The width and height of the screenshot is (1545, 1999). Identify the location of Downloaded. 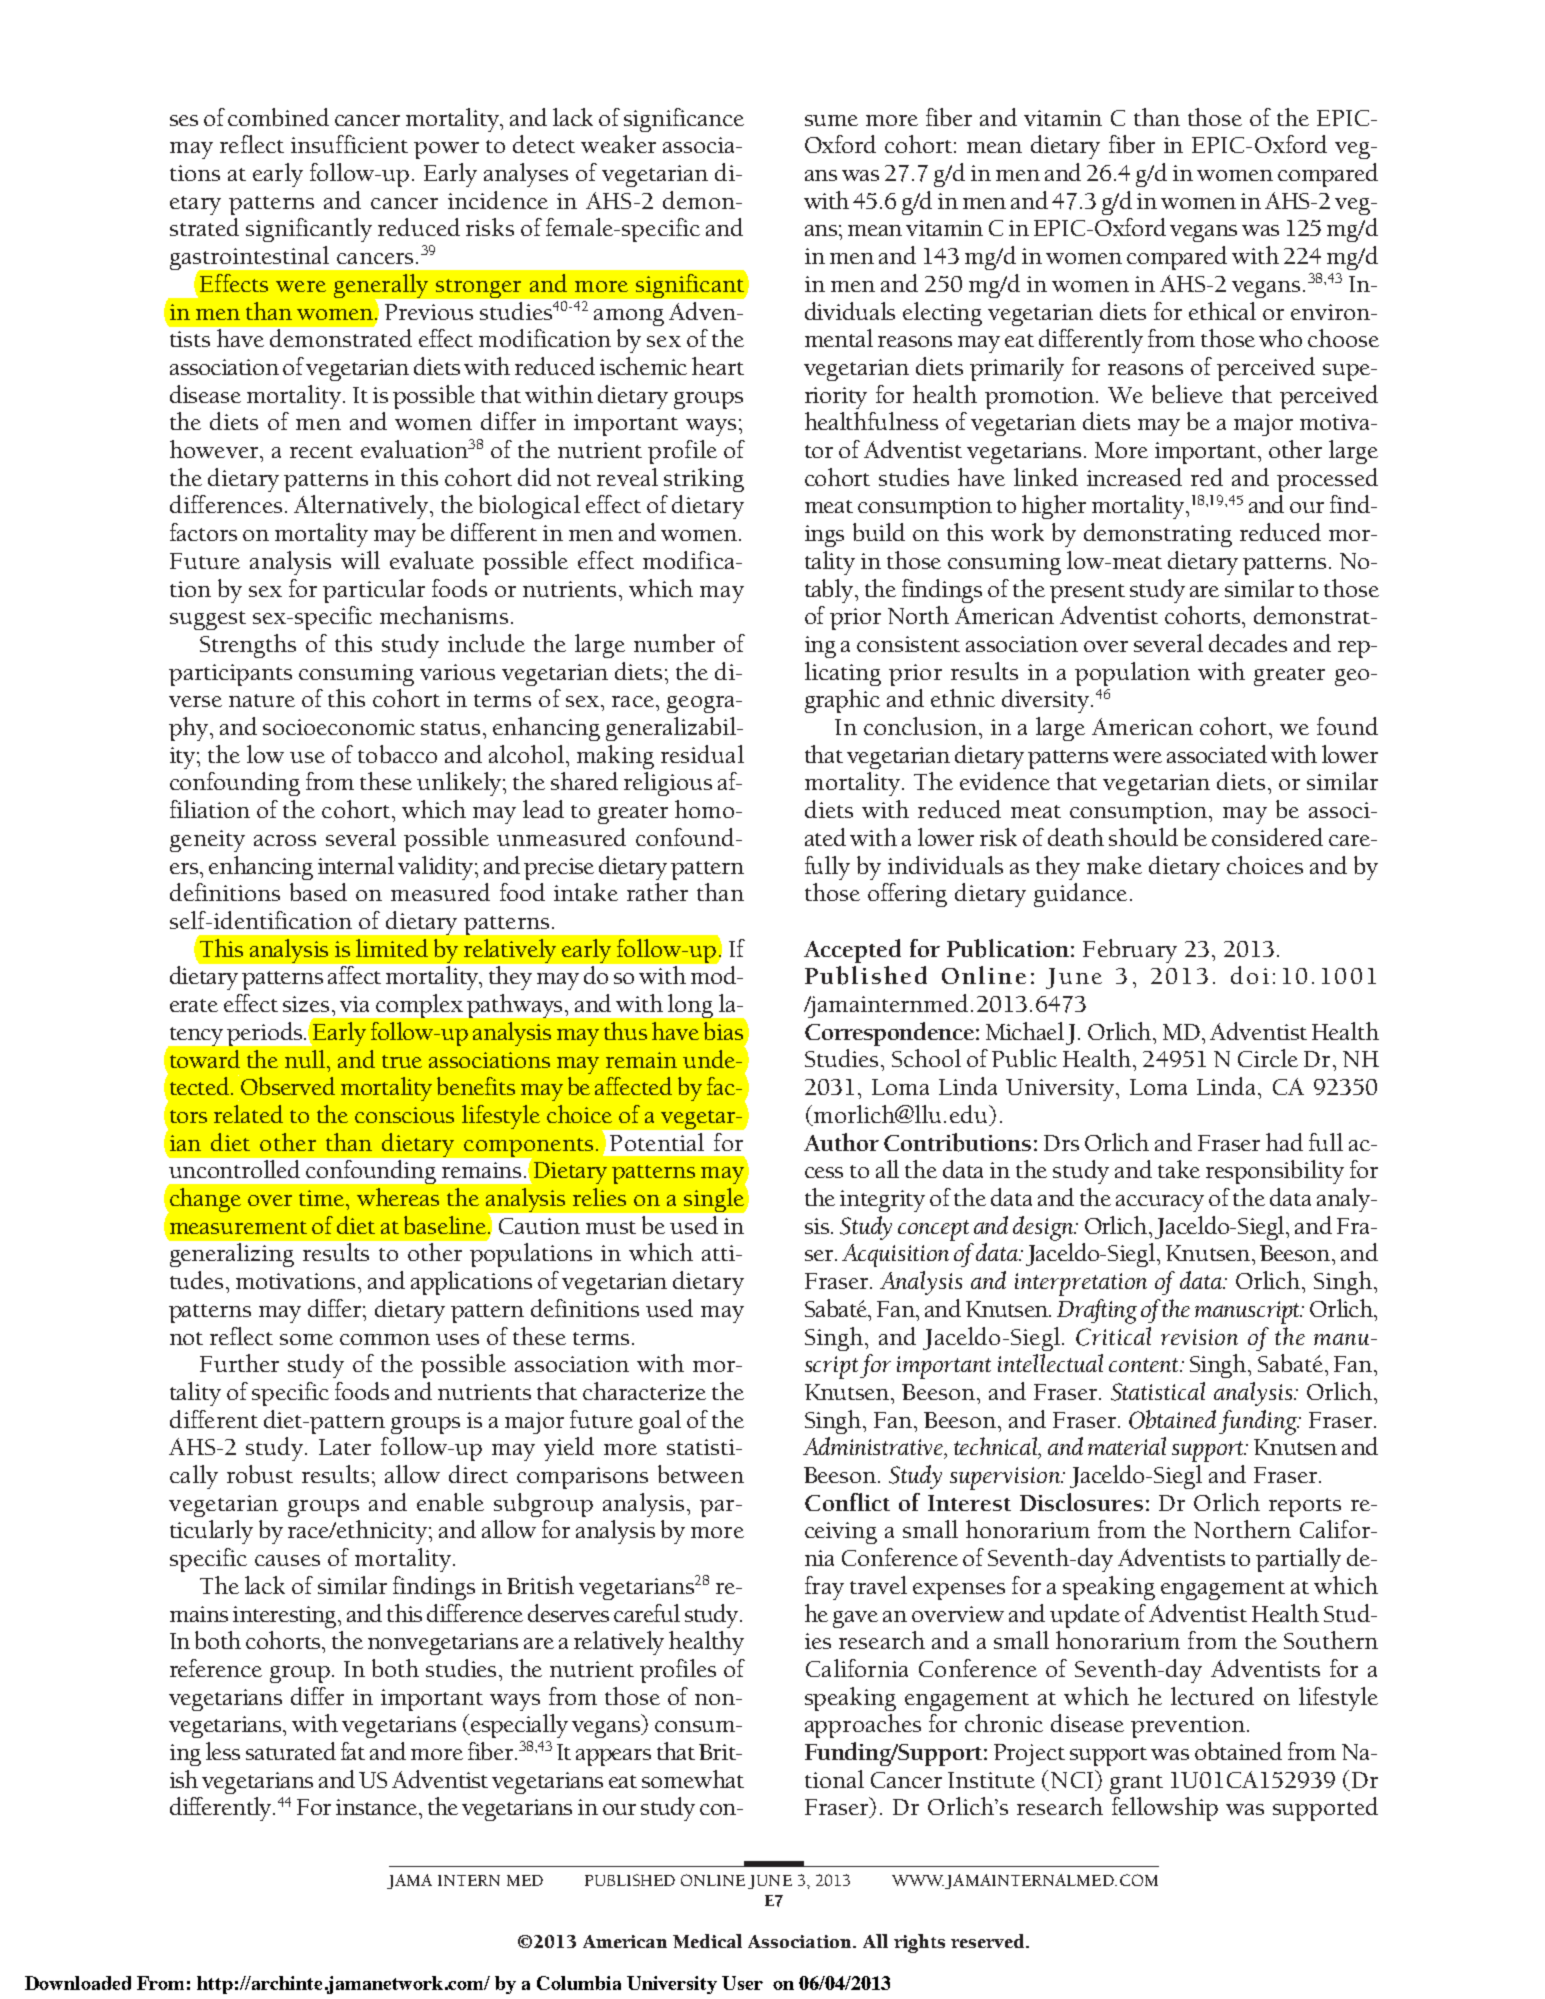
(78, 1983).
